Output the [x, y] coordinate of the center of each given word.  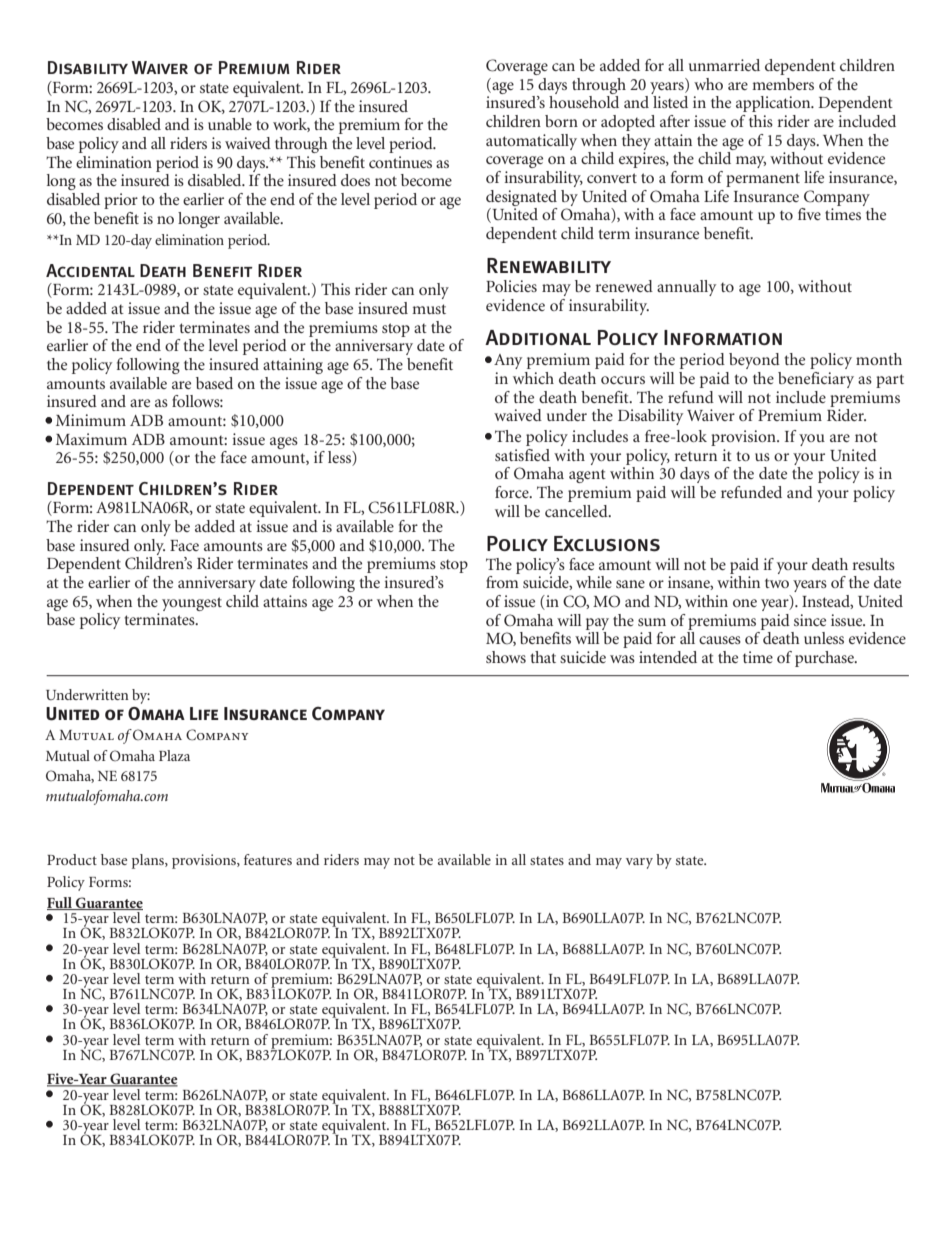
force [513, 492]
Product [72, 859]
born [561, 121]
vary [639, 863]
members [783, 84]
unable [230, 124]
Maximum [91, 439]
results [874, 564]
